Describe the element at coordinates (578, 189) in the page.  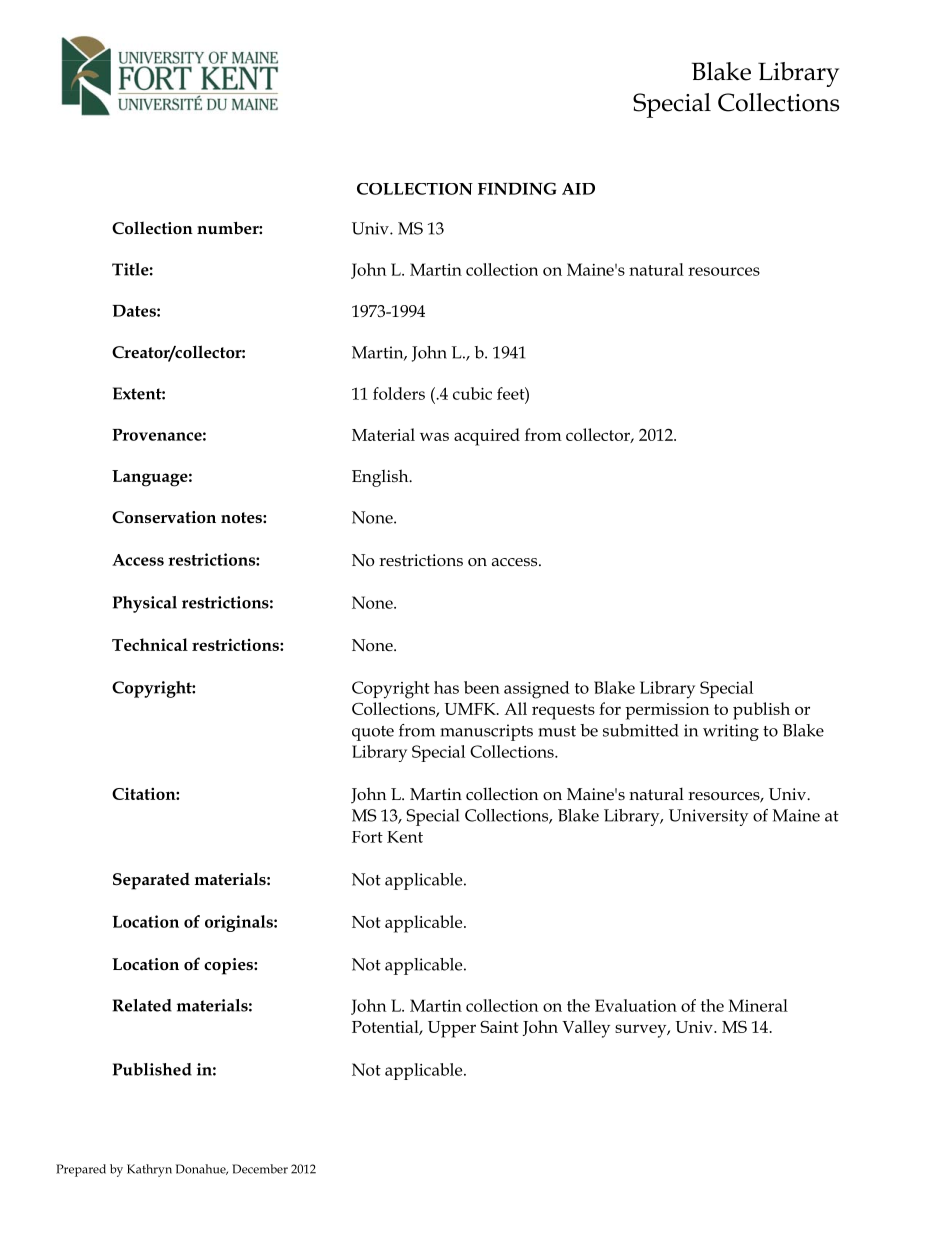
I see `AID` at that location.
